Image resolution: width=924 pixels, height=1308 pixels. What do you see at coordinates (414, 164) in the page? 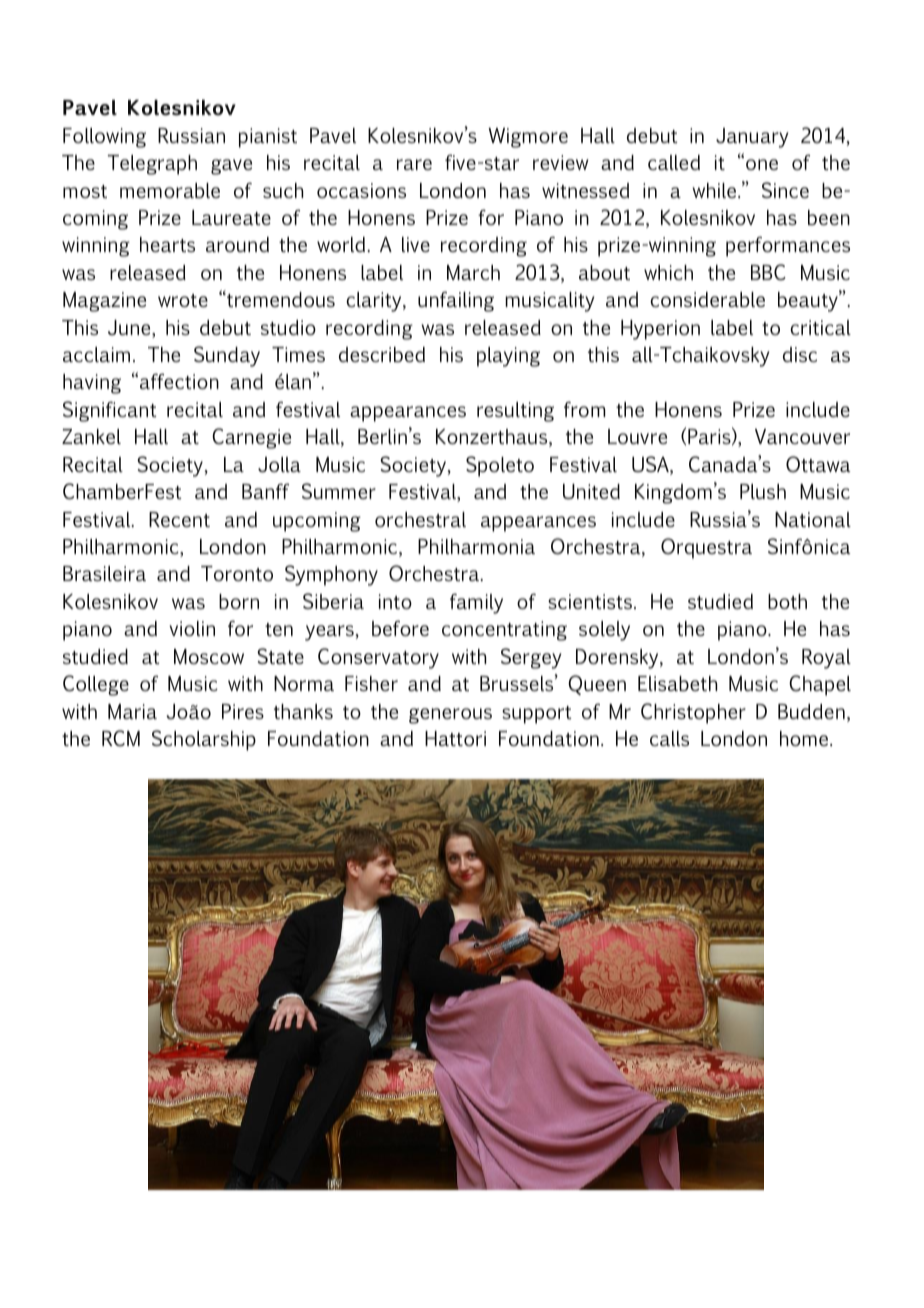
I see `rare` at bounding box center [414, 164].
